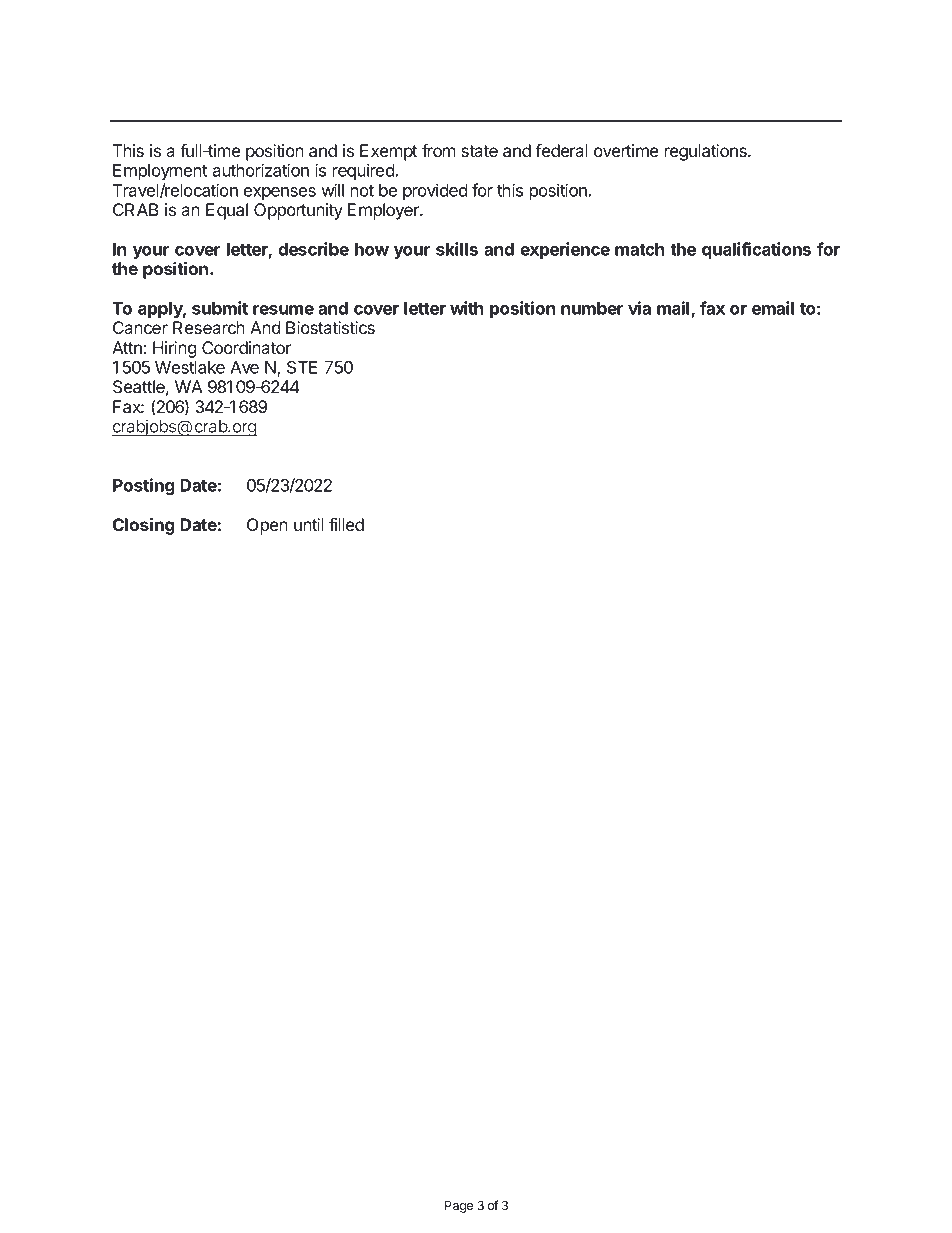  Describe the element at coordinates (639, 308) in the image. I see `via` at that location.
